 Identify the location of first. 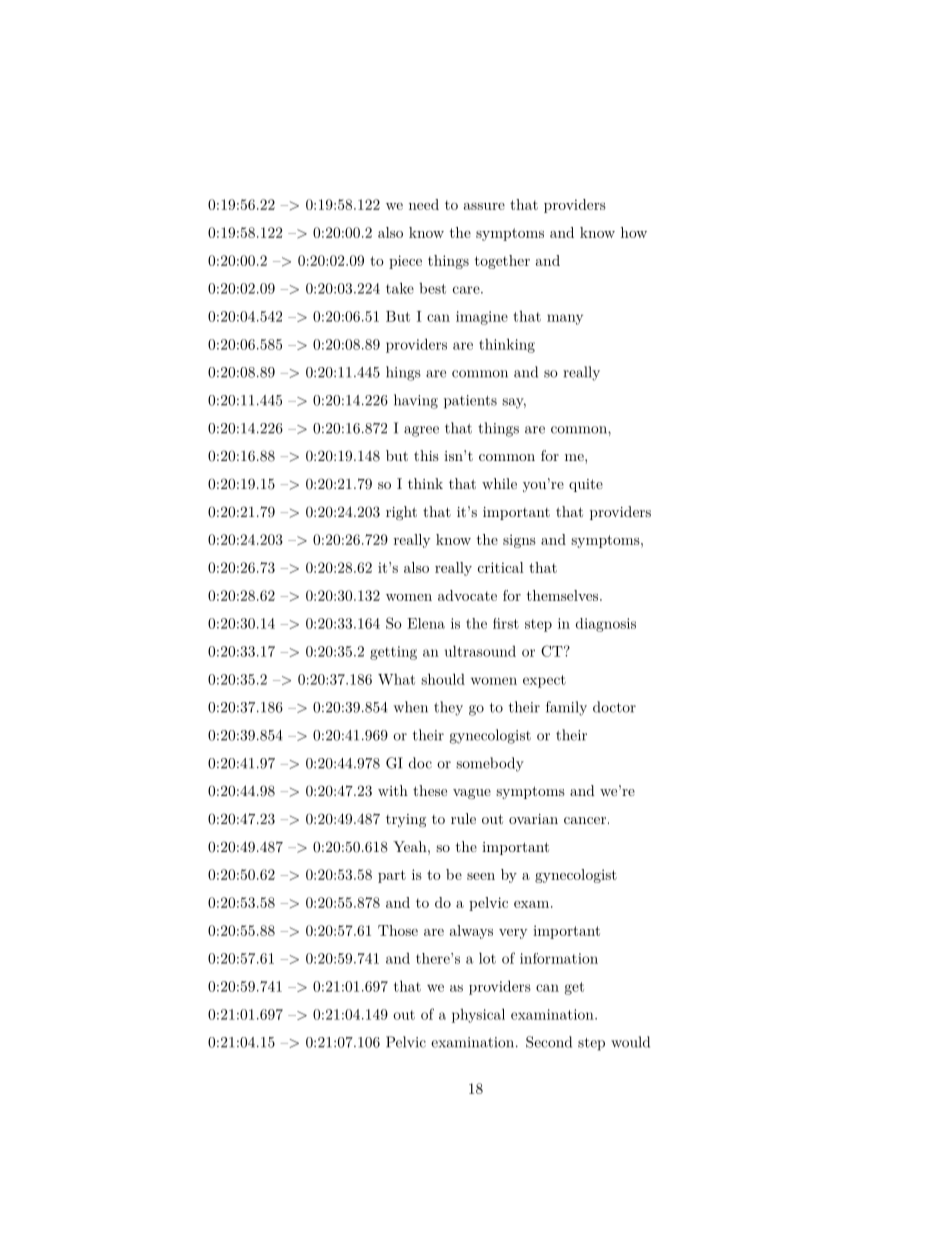
(506, 623).
